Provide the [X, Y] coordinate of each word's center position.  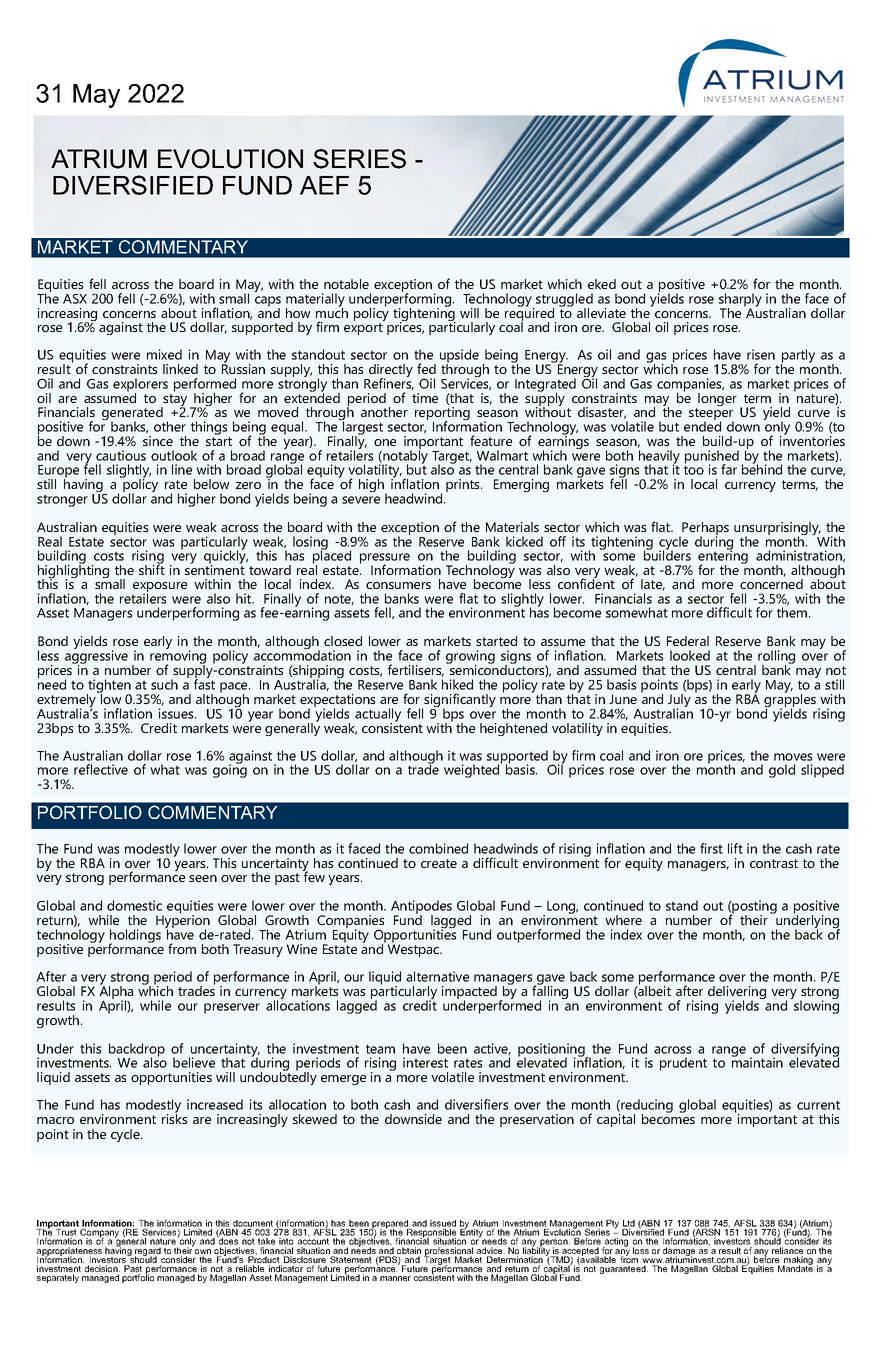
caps [268, 302]
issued [443, 1223]
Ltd [629, 1223]
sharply [740, 301]
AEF [324, 185]
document [253, 1223]
